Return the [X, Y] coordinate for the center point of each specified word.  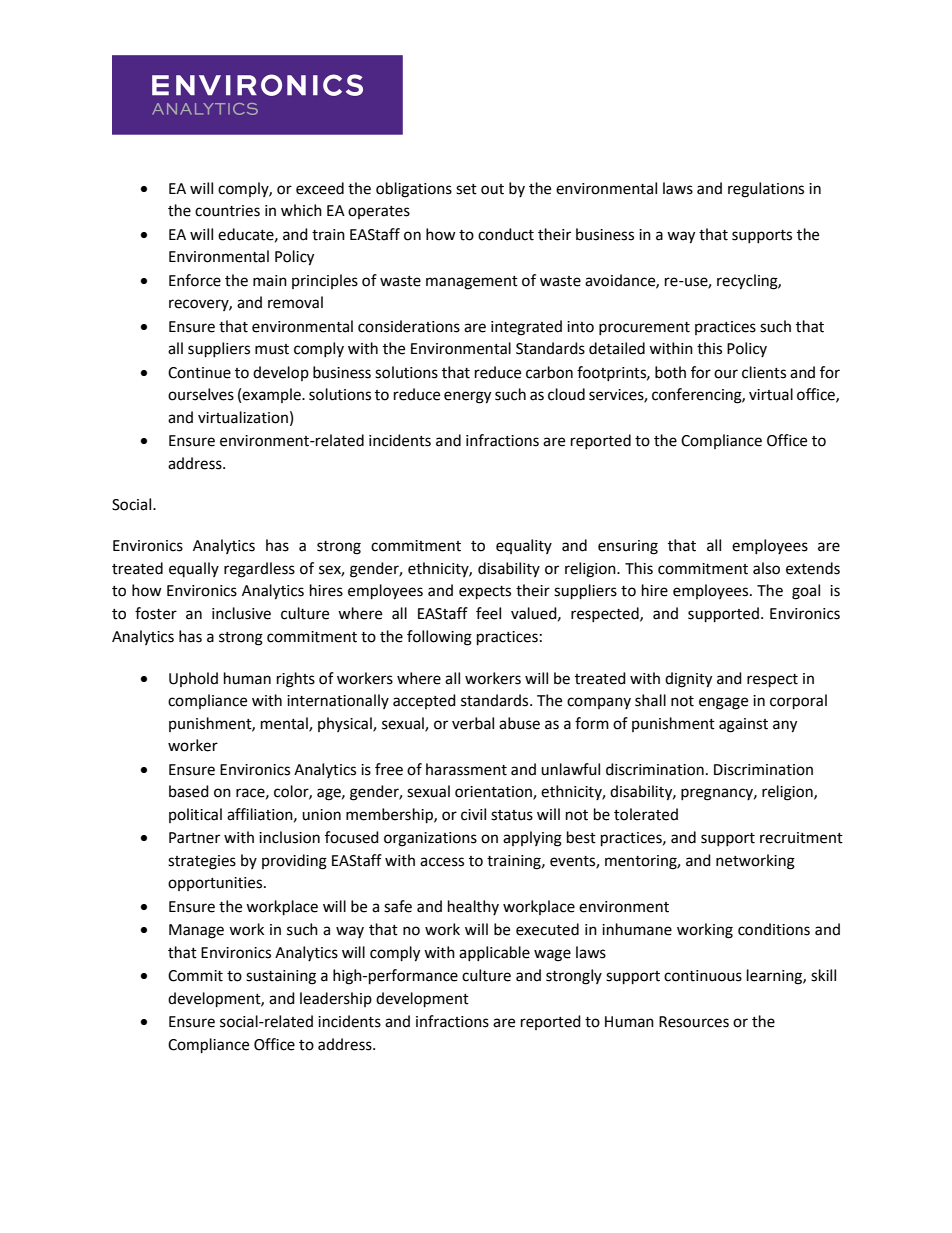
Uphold [193, 679]
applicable [494, 953]
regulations [766, 190]
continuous [703, 976]
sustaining [281, 977]
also [766, 568]
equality [524, 546]
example [272, 395]
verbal [473, 723]
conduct [506, 234]
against [743, 725]
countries [227, 211]
